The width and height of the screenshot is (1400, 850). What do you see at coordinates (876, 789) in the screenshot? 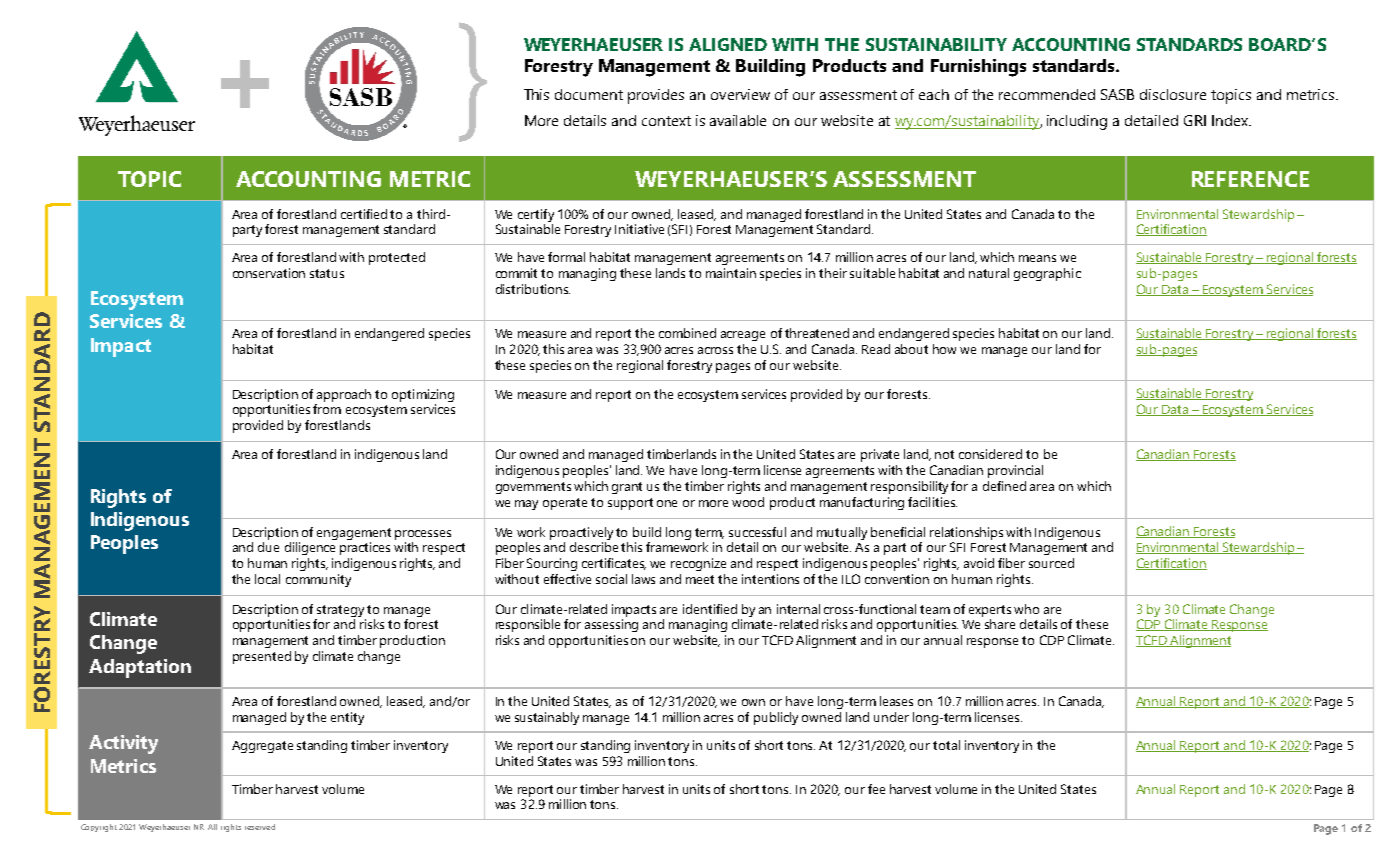
I see `fee` at bounding box center [876, 789].
